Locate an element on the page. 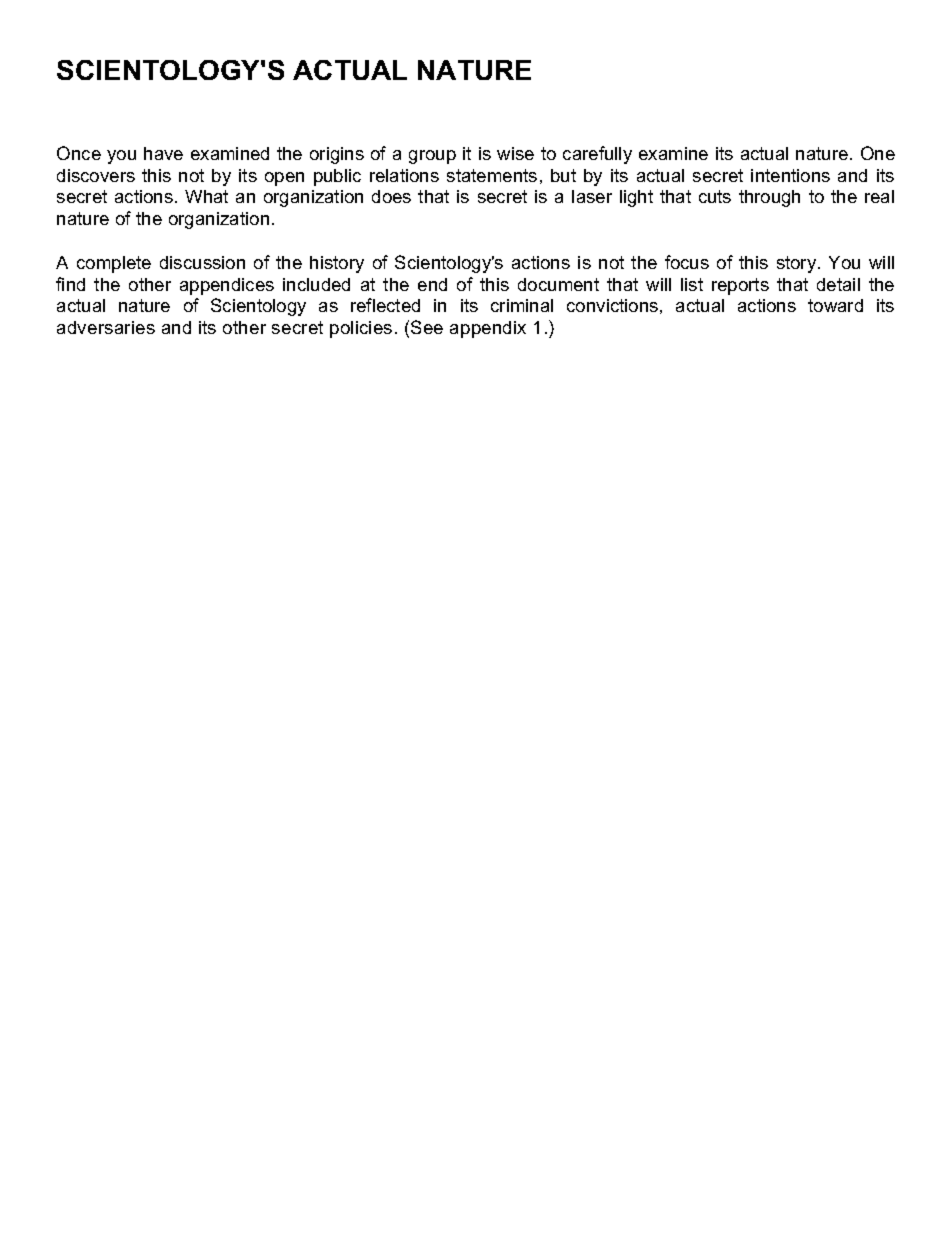 The image size is (952, 1233). group is located at coordinates (432, 157).
